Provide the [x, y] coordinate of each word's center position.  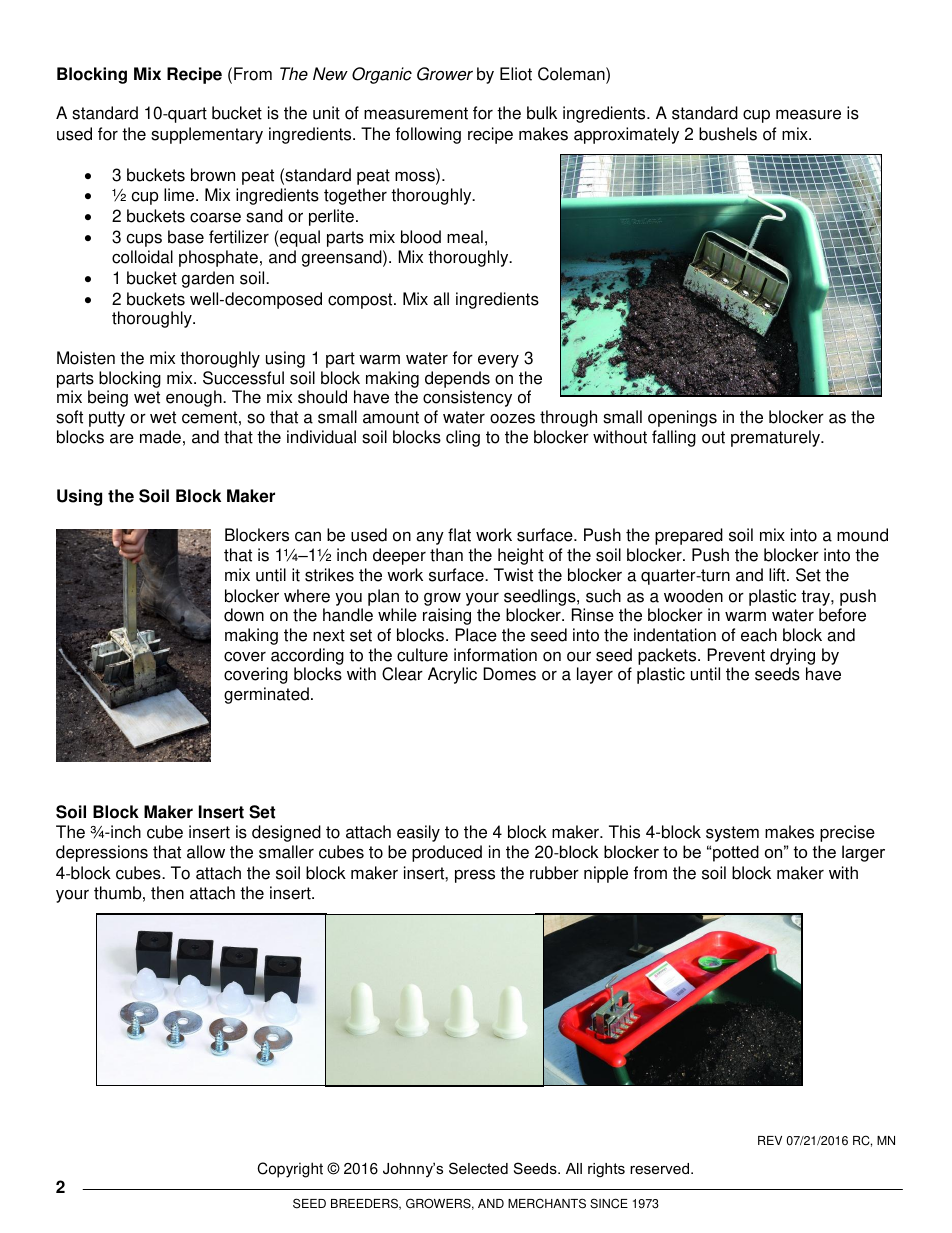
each [759, 635]
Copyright [290, 1170]
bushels [728, 134]
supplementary [207, 135]
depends [457, 379]
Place [476, 635]
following [428, 135]
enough [195, 398]
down [244, 615]
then [167, 893]
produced [447, 853]
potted [736, 853]
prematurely [776, 438]
